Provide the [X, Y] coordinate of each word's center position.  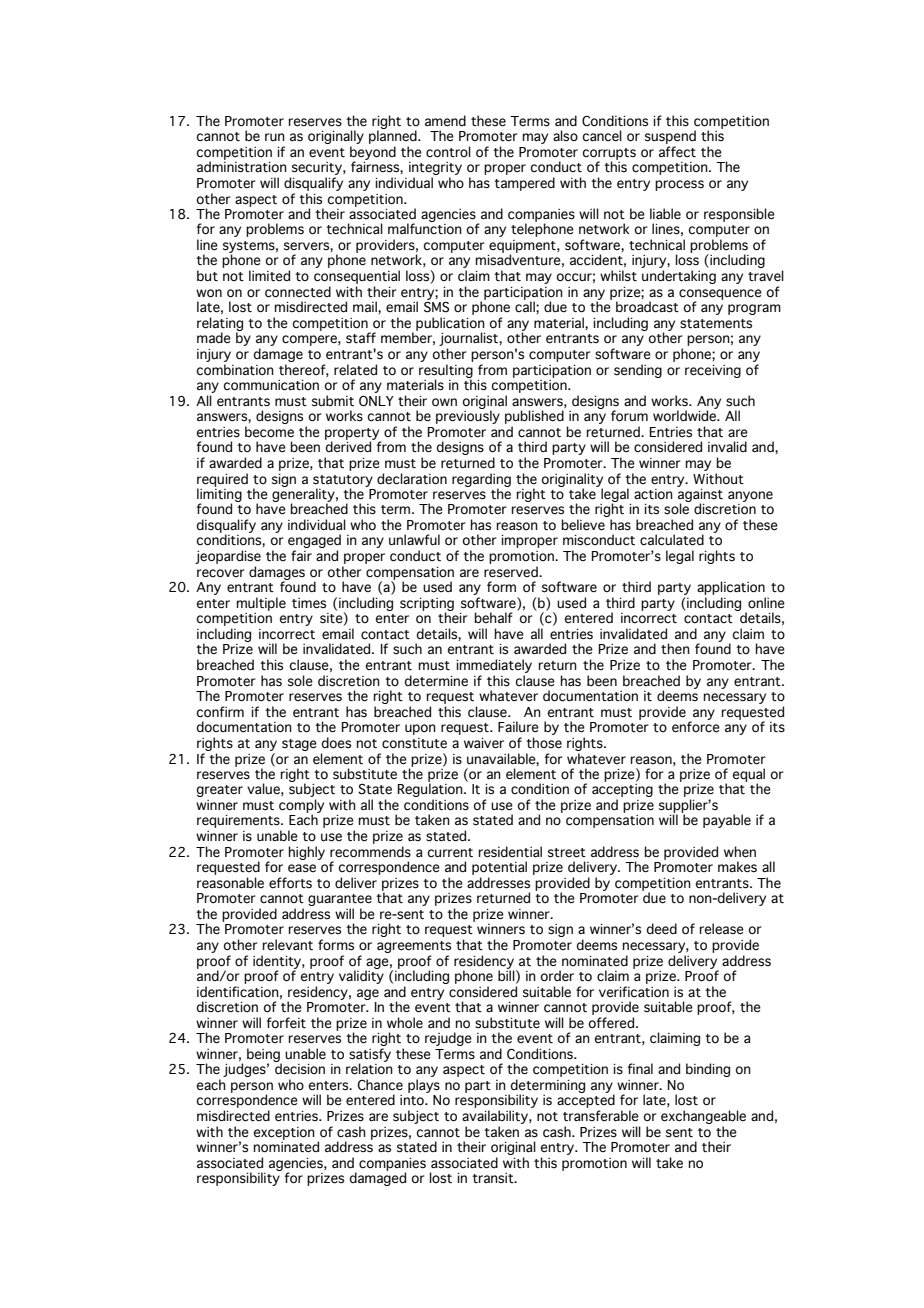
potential [499, 869]
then [675, 649]
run [275, 137]
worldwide [685, 414]
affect [677, 152]
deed [662, 929]
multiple [261, 604]
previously [468, 416]
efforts [290, 883]
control [448, 151]
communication [271, 385]
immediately [494, 666]
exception [284, 1133]
